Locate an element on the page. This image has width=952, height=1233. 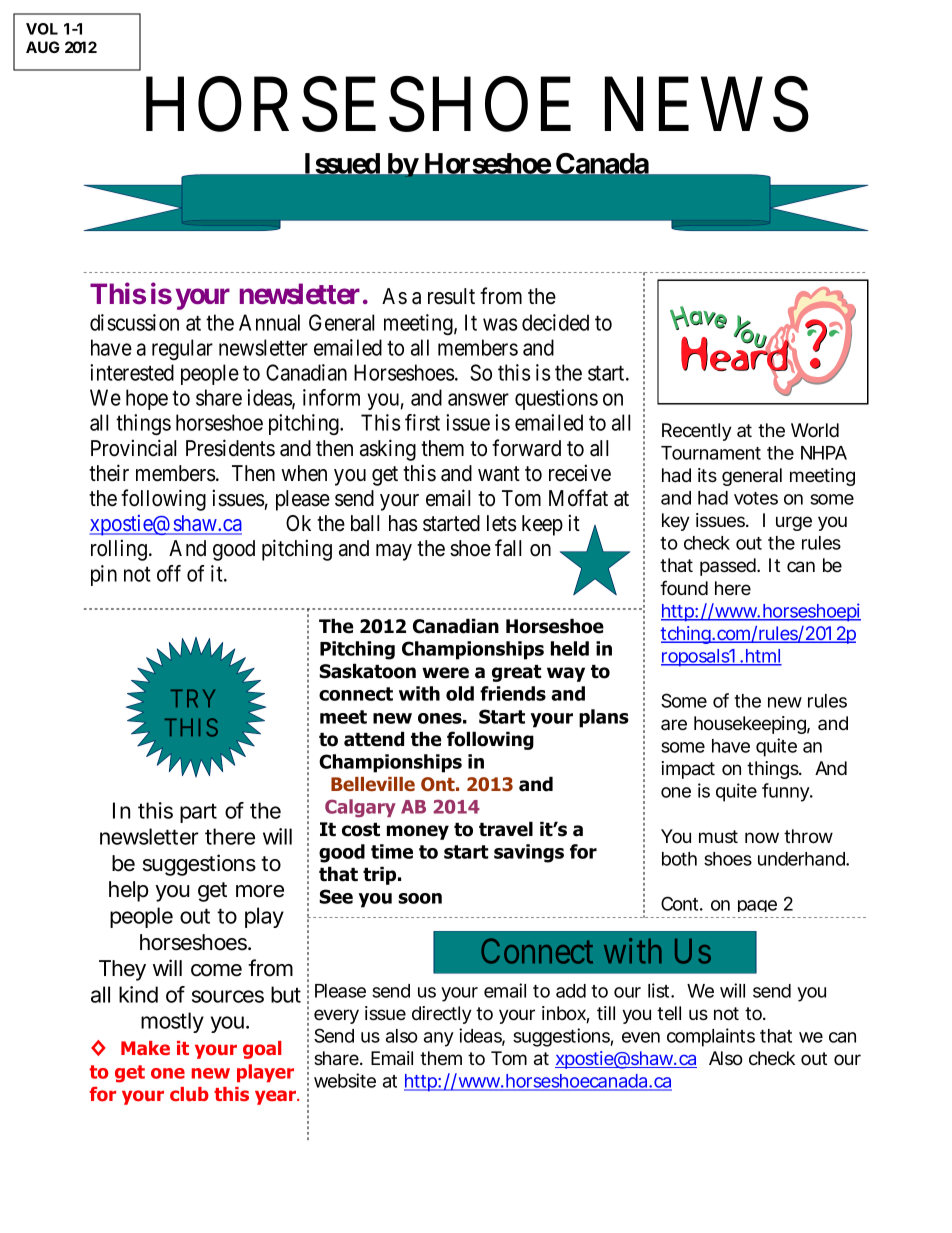
first is located at coordinates (422, 422).
